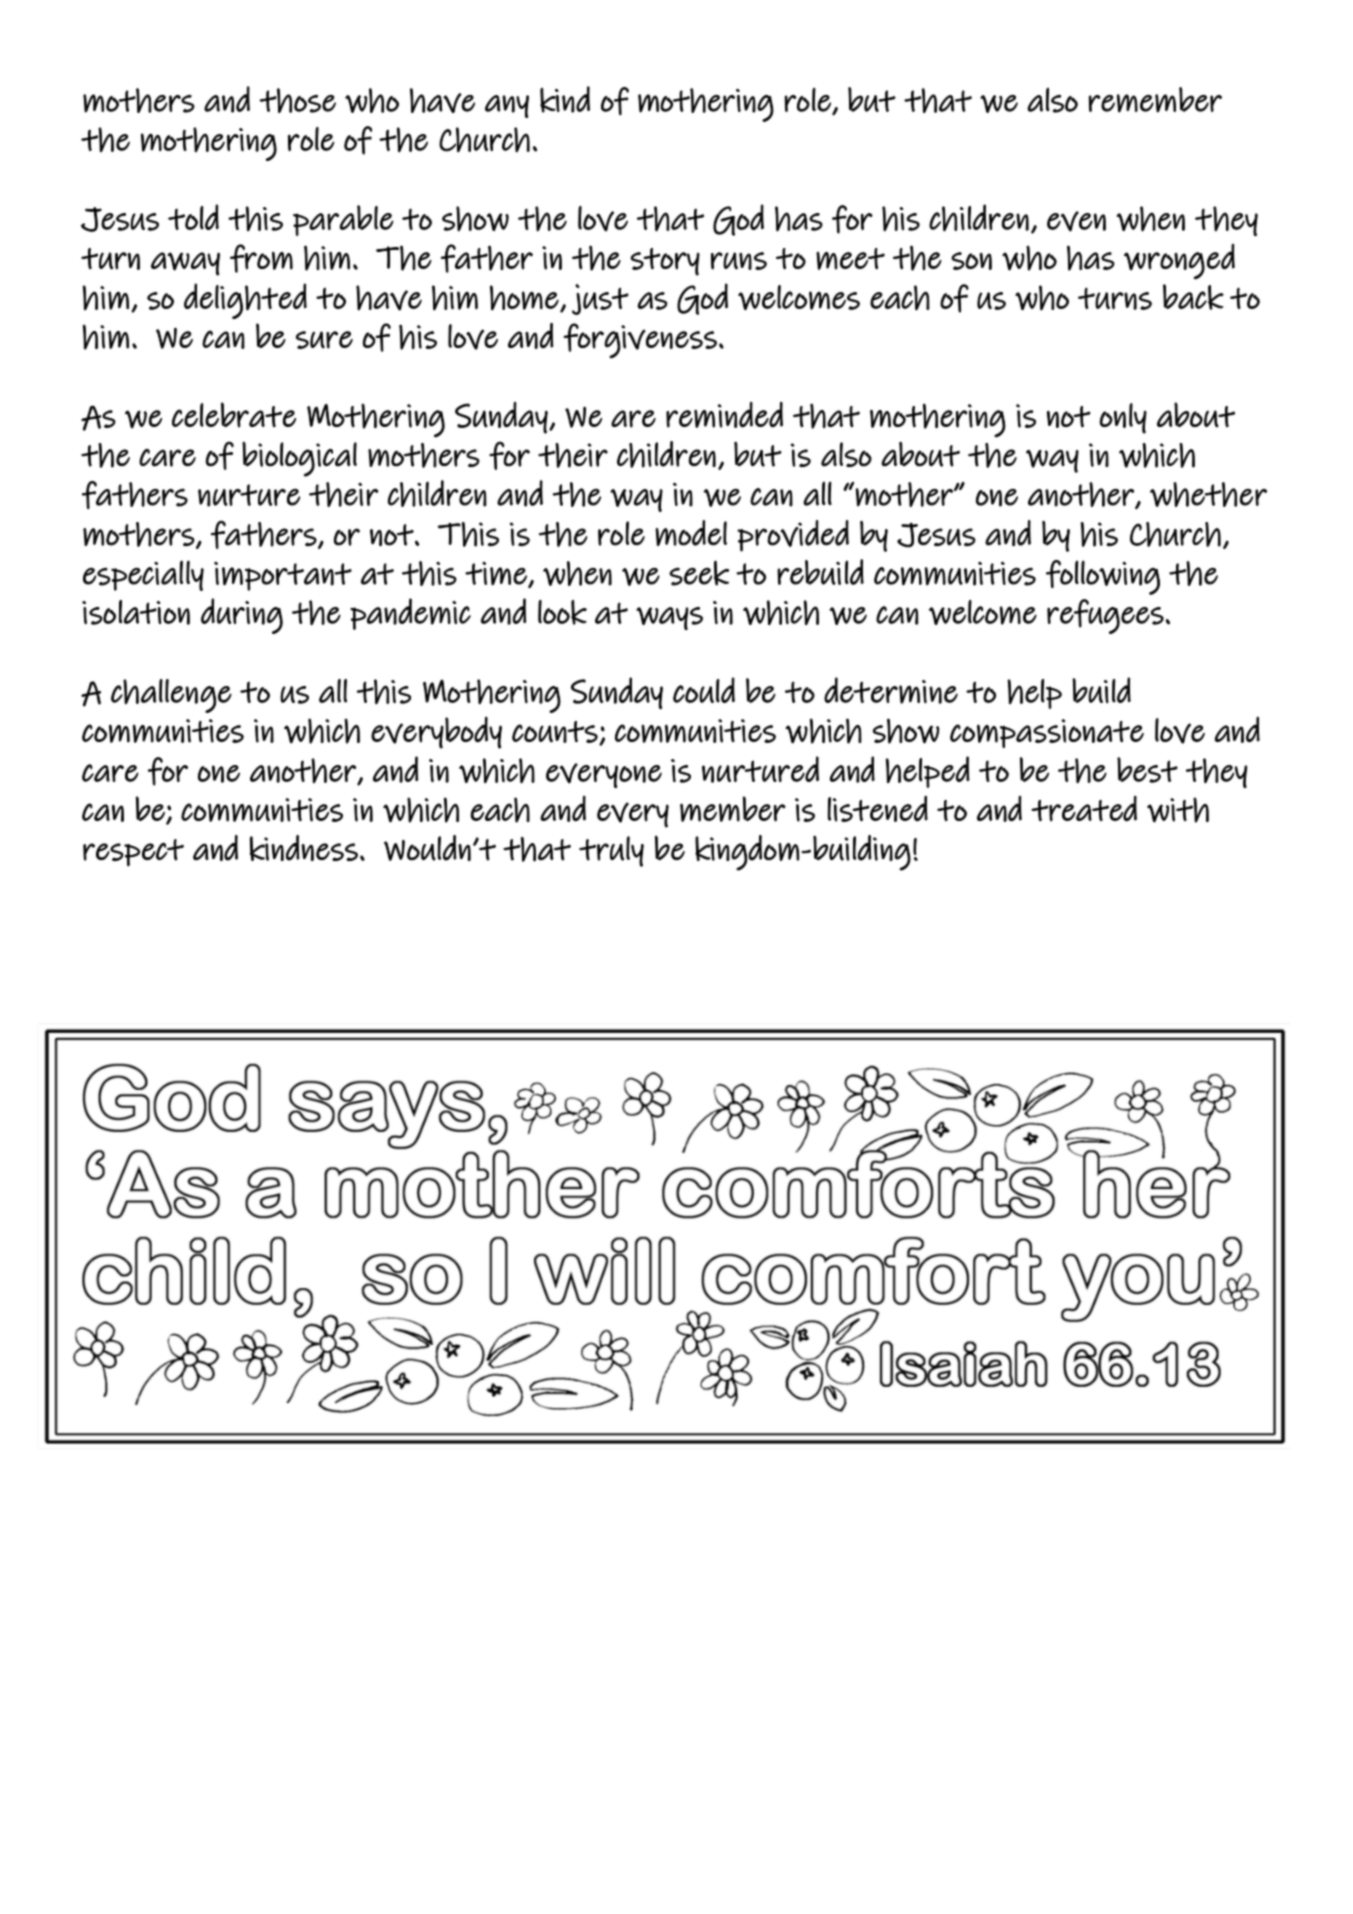 This image has width=1353, height=1914. What do you see at coordinates (234, 415) in the image?
I see `celebrate` at bounding box center [234, 415].
